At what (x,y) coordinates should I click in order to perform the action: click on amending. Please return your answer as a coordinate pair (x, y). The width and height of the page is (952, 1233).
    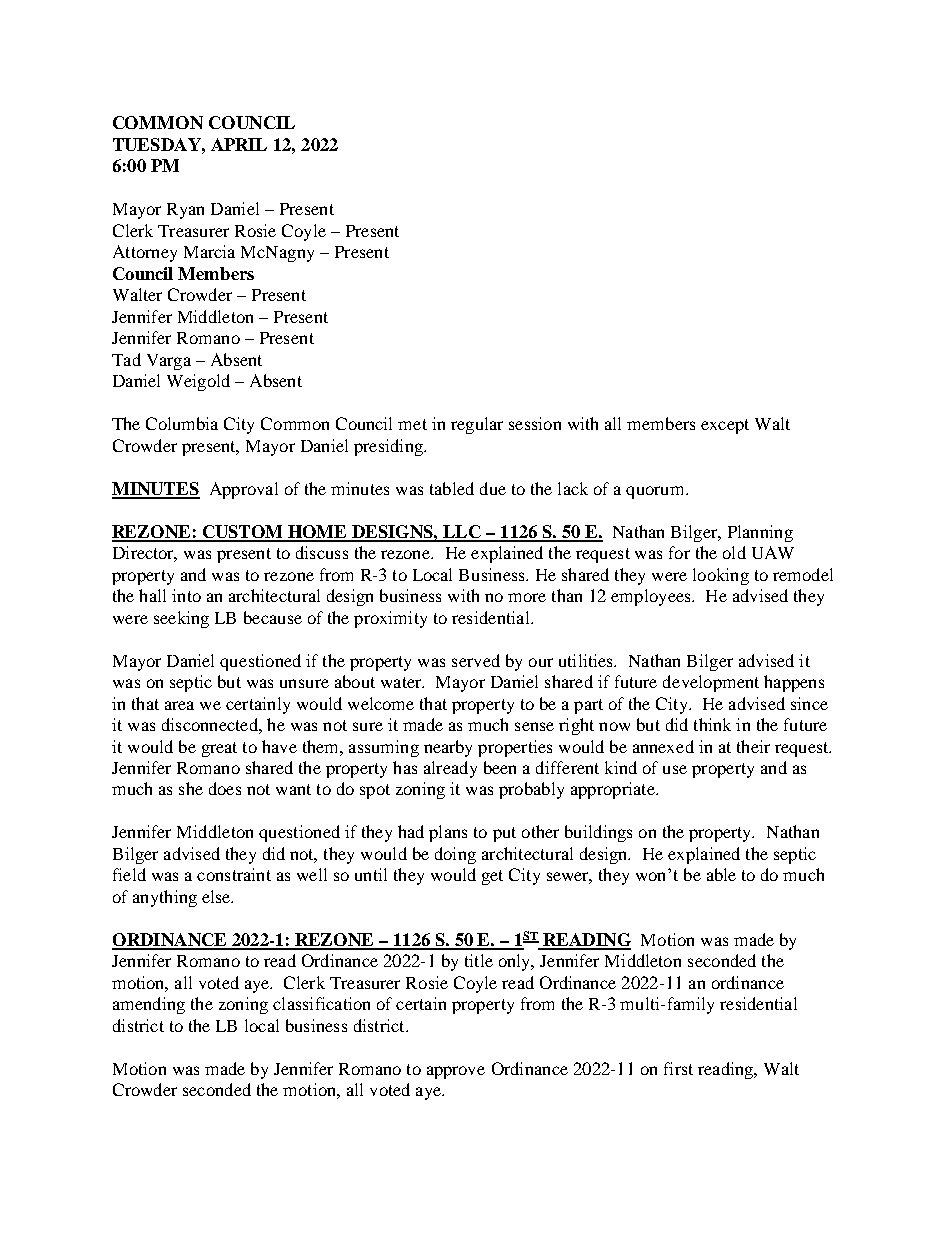
    Looking at the image, I should click on (149, 1005).
